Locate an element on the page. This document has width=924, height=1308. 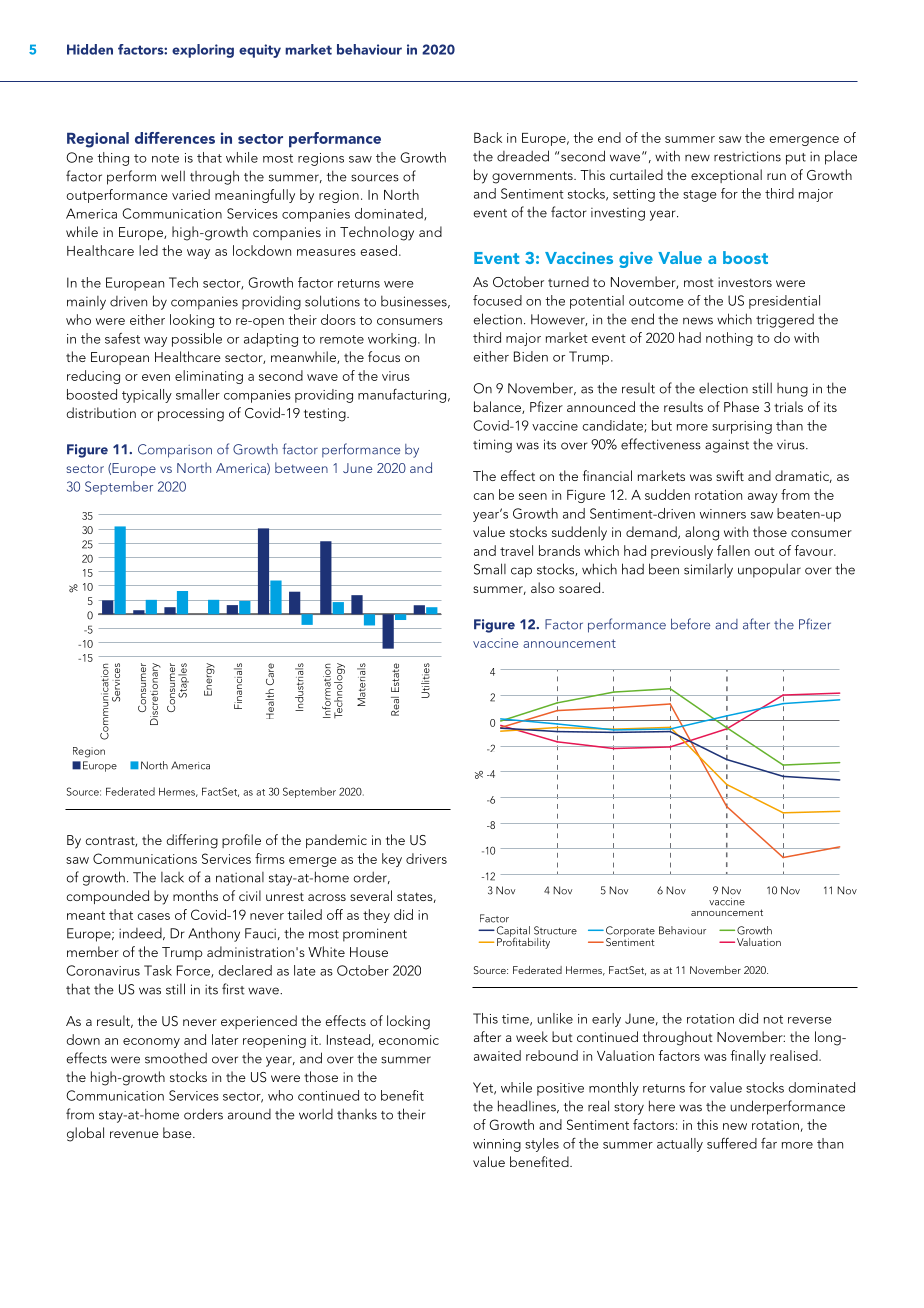
winning is located at coordinates (497, 1145).
